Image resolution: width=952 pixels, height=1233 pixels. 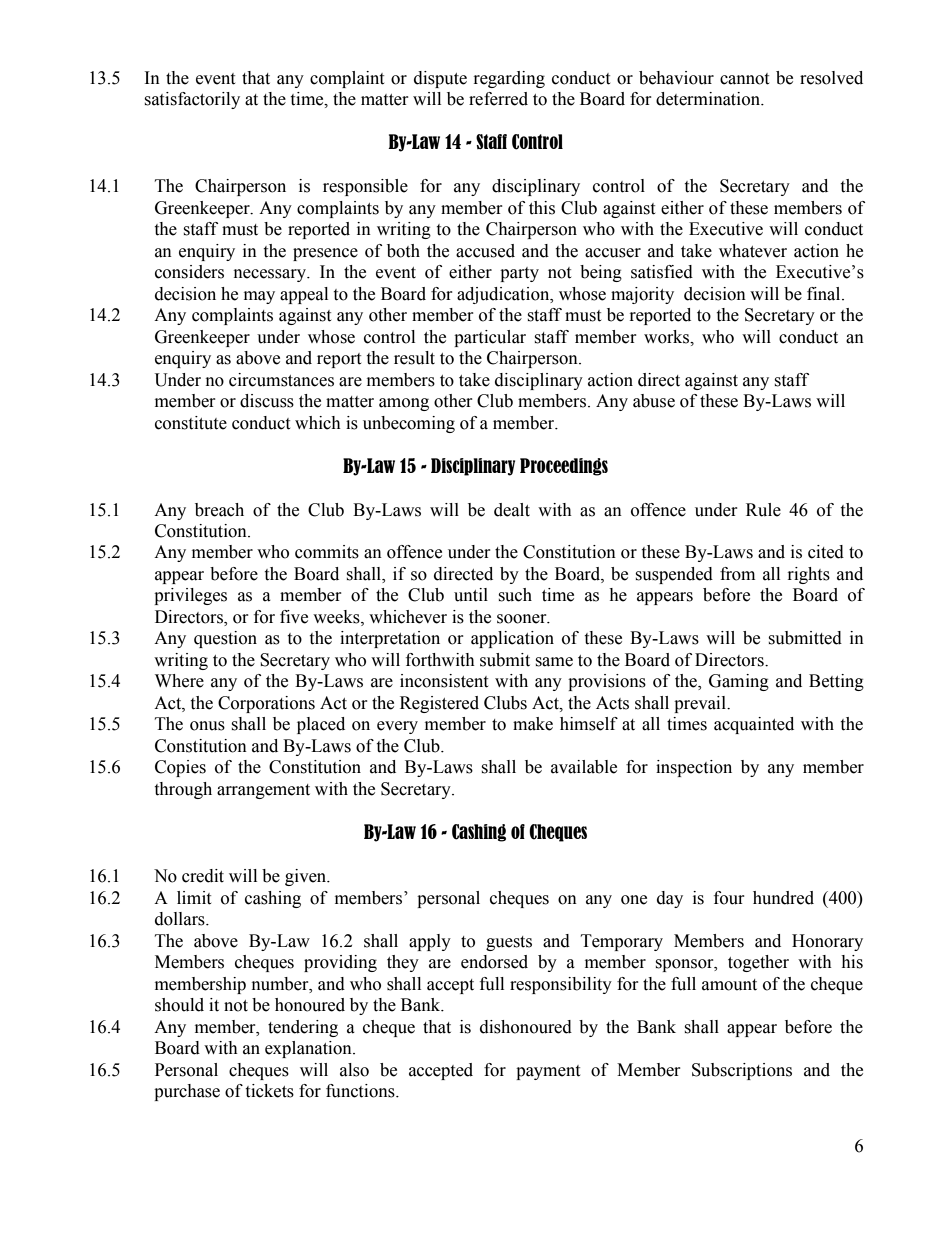 I want to click on tickets, so click(x=269, y=1091).
